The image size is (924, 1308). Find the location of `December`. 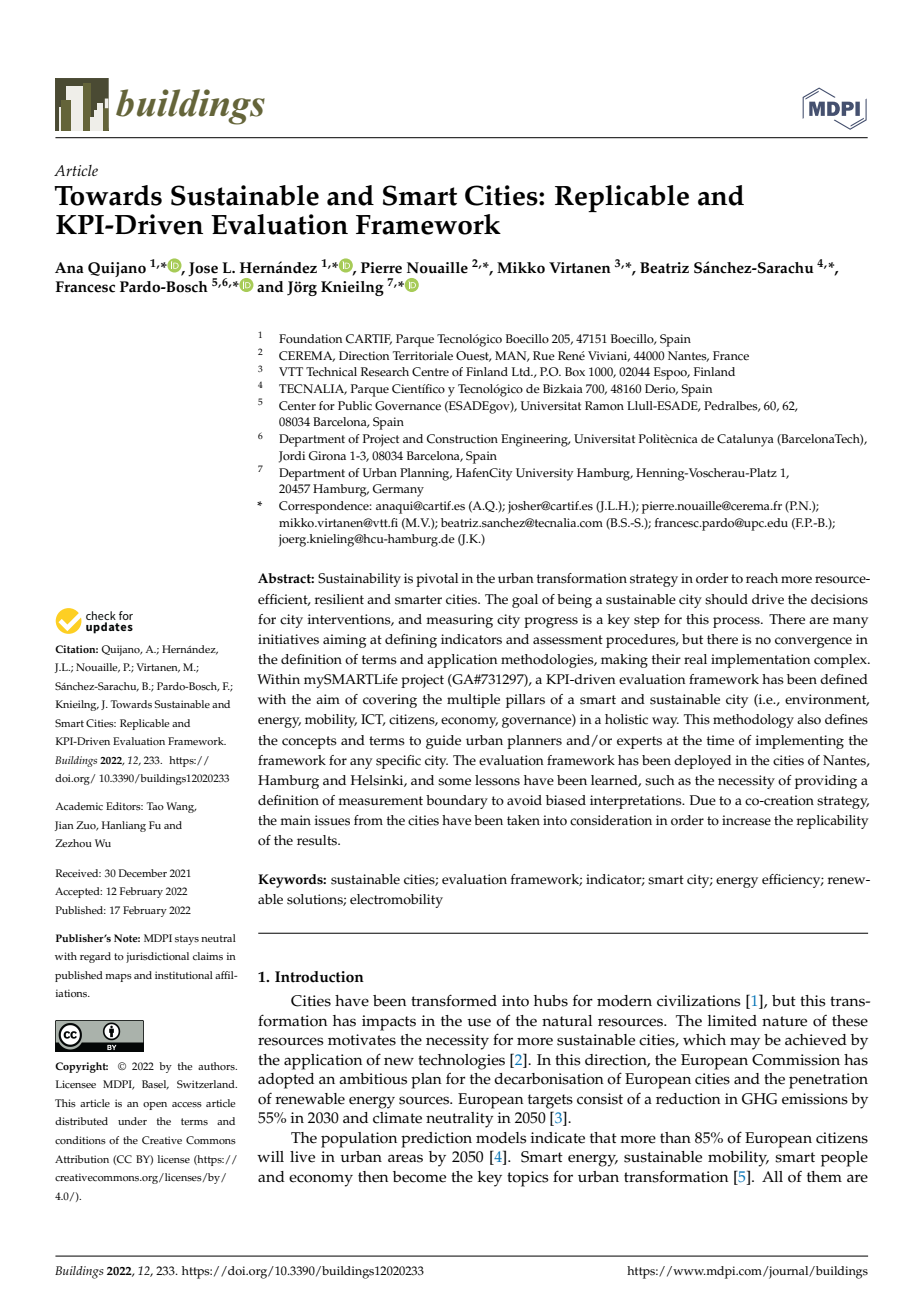

December is located at coordinates (143, 873).
